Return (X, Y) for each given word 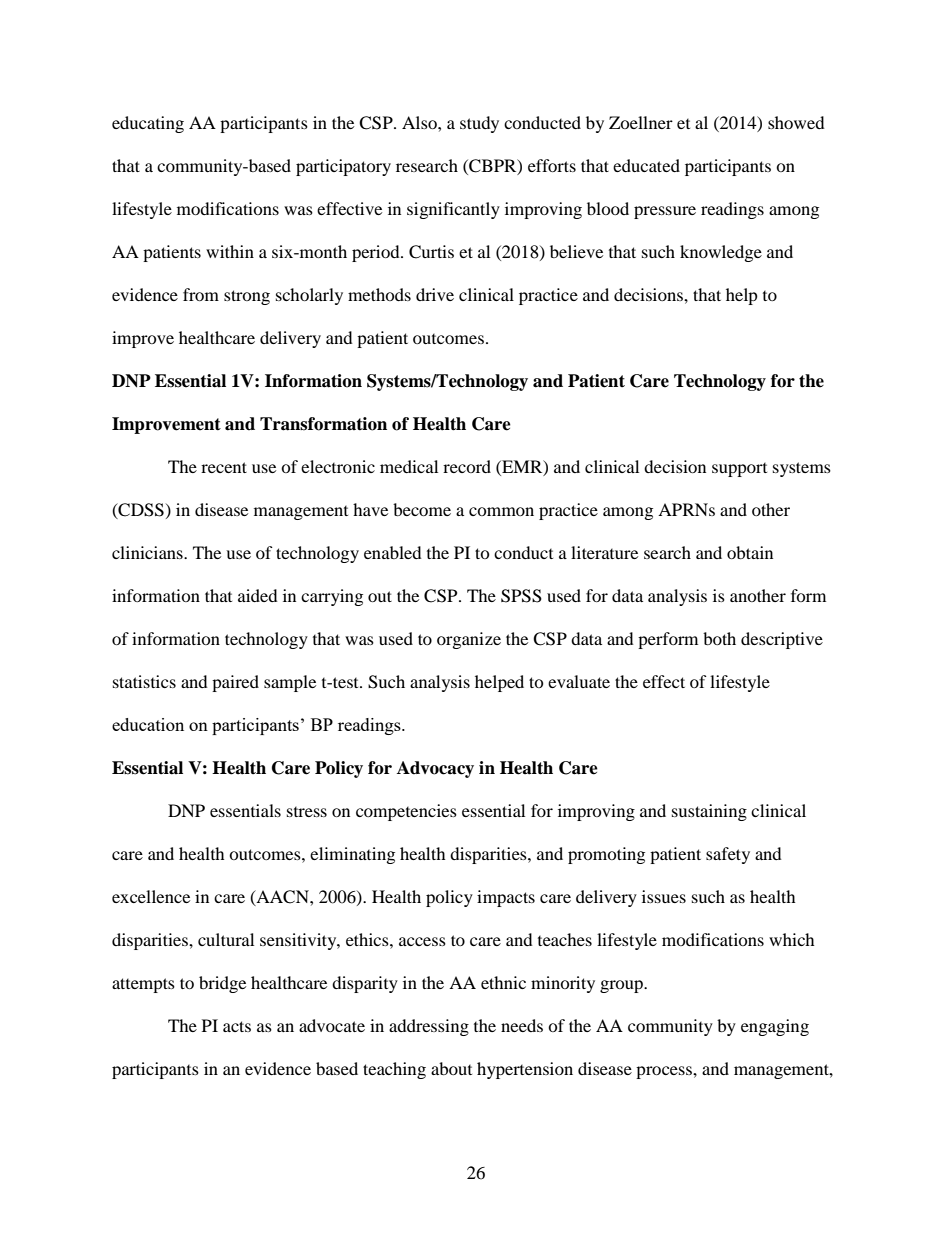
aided (258, 595)
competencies (406, 812)
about (451, 1068)
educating (148, 124)
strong (247, 297)
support (739, 470)
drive (435, 294)
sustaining (709, 812)
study (479, 124)
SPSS (521, 596)
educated (646, 165)
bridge (222, 984)
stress (307, 812)
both (719, 638)
